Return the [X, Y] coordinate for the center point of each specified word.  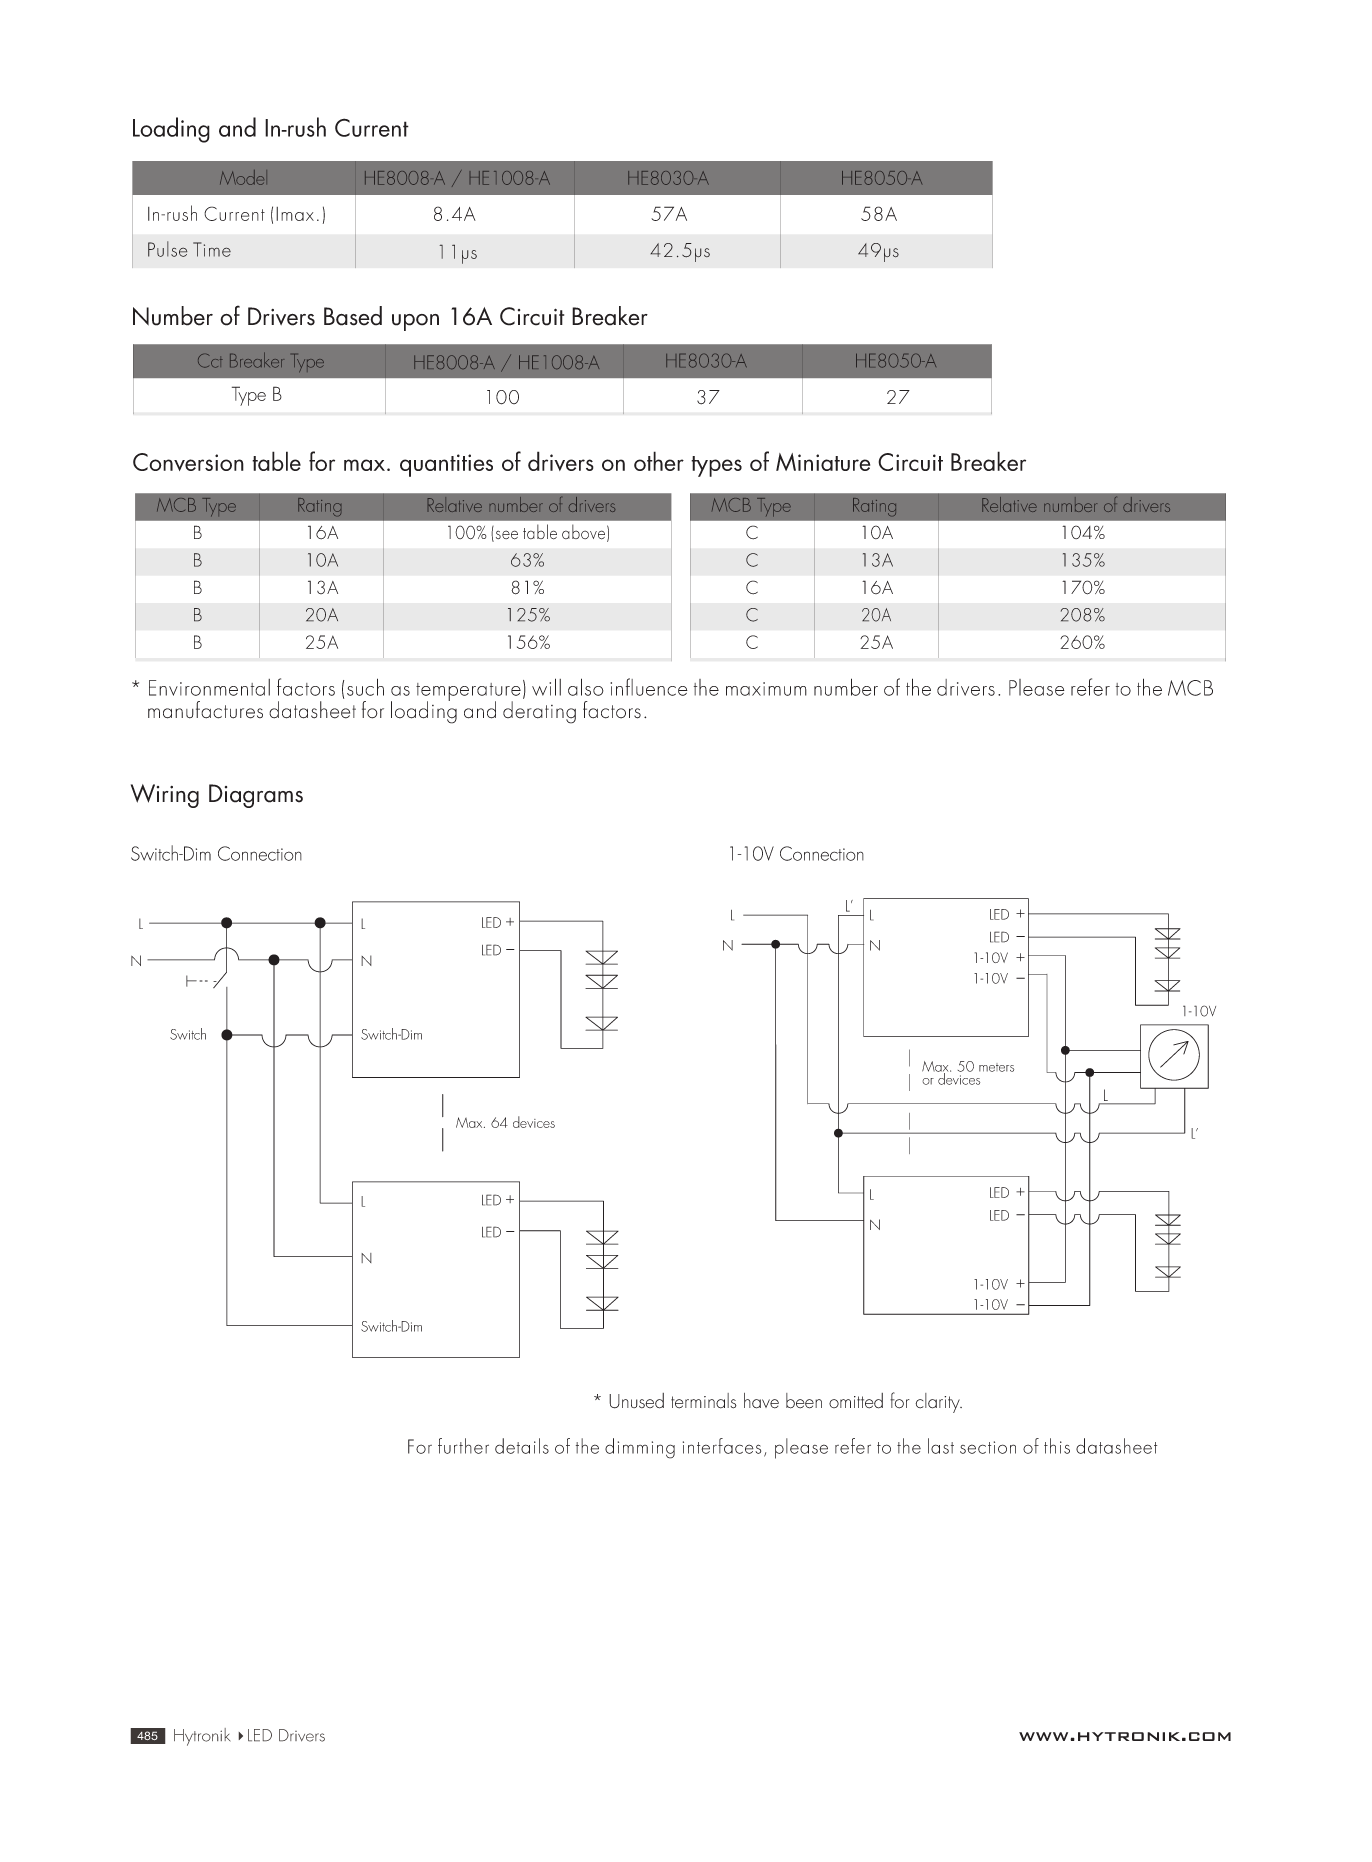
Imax [295, 214]
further [463, 1446]
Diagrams [256, 796]
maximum [766, 689]
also [586, 687]
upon [415, 322]
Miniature [823, 462]
